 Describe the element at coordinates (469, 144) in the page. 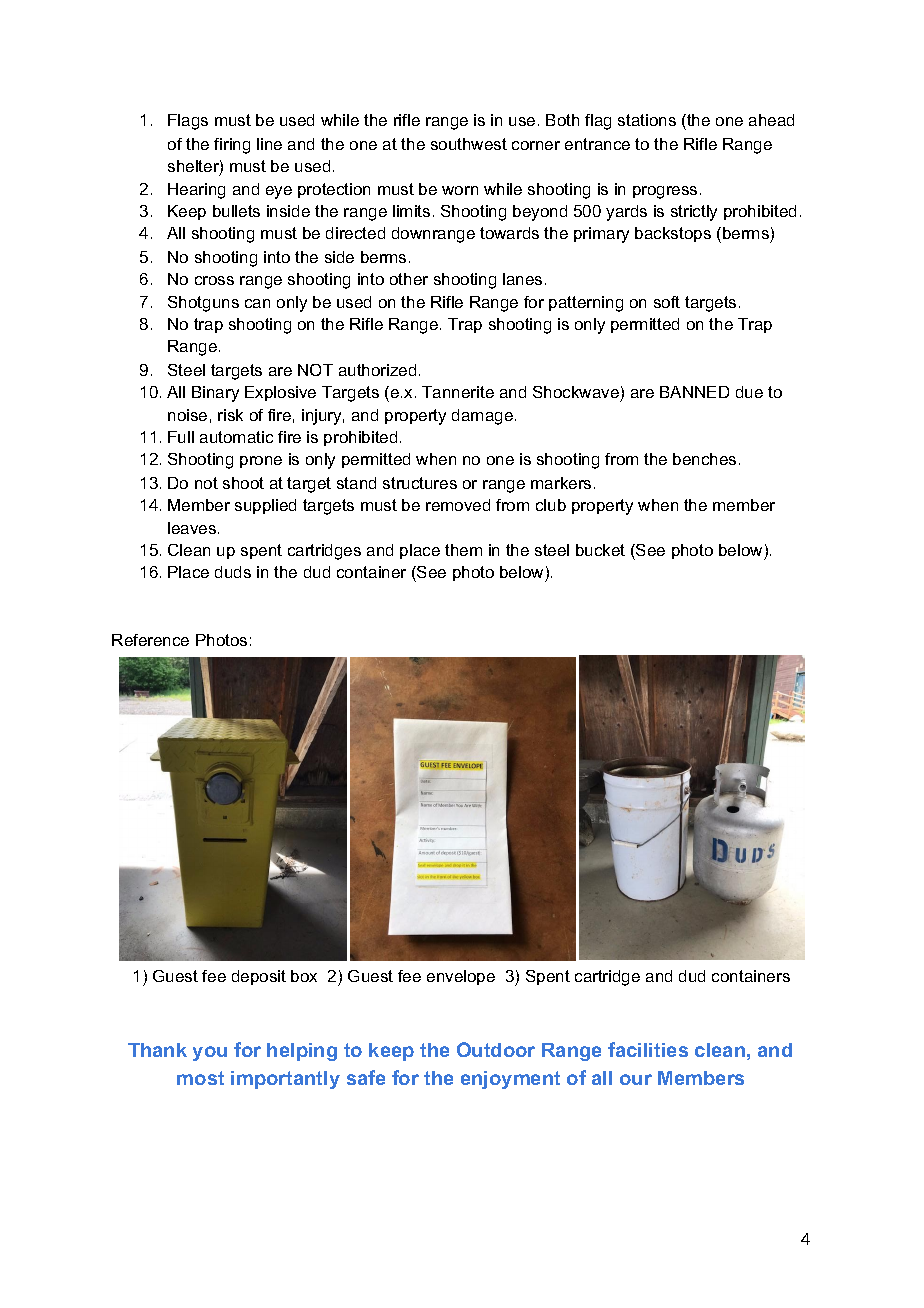

I see `southwest` at that location.
